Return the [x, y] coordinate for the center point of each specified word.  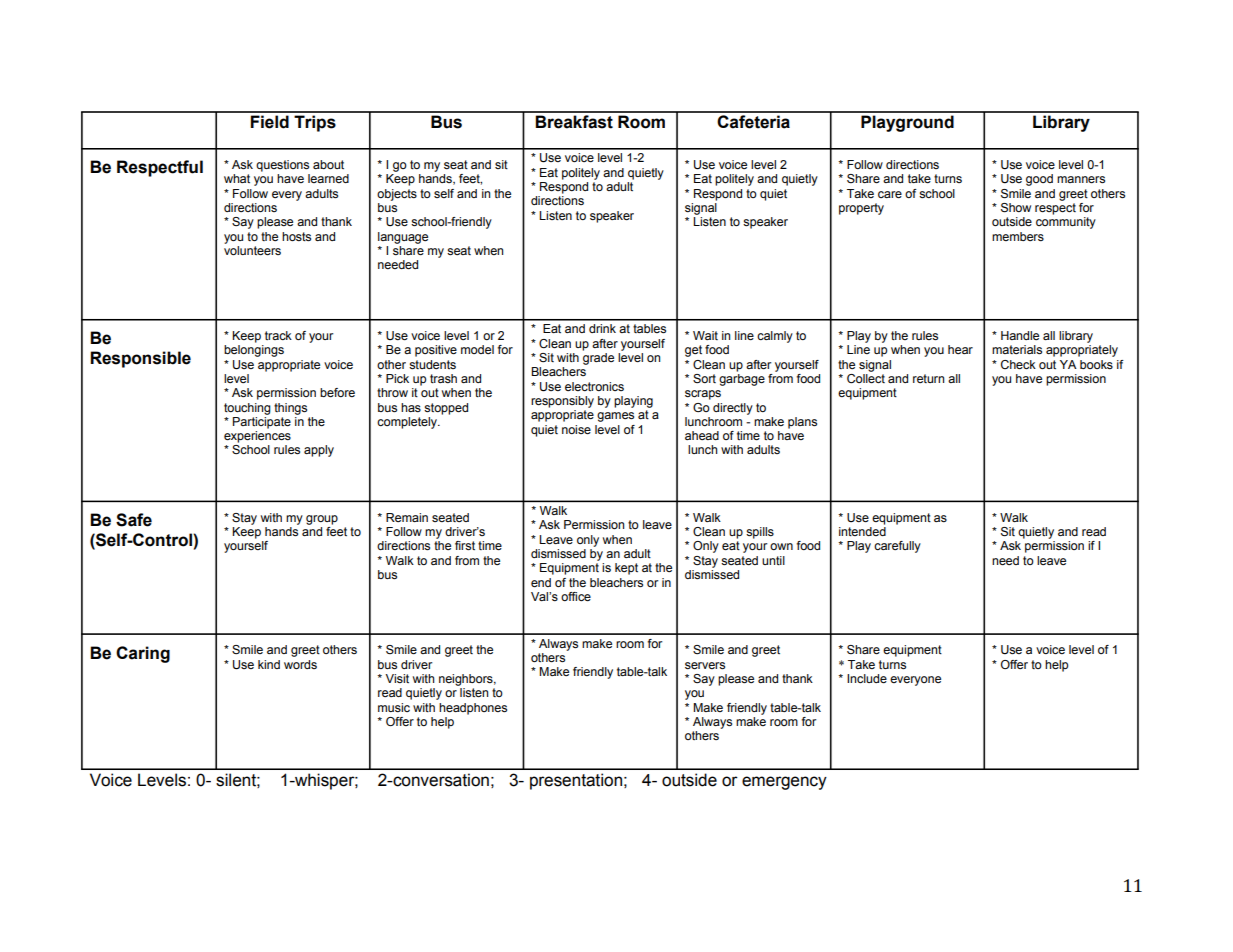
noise [576, 429]
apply [319, 451]
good [1039, 180]
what [237, 178]
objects [397, 195]
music [394, 707]
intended [862, 530]
